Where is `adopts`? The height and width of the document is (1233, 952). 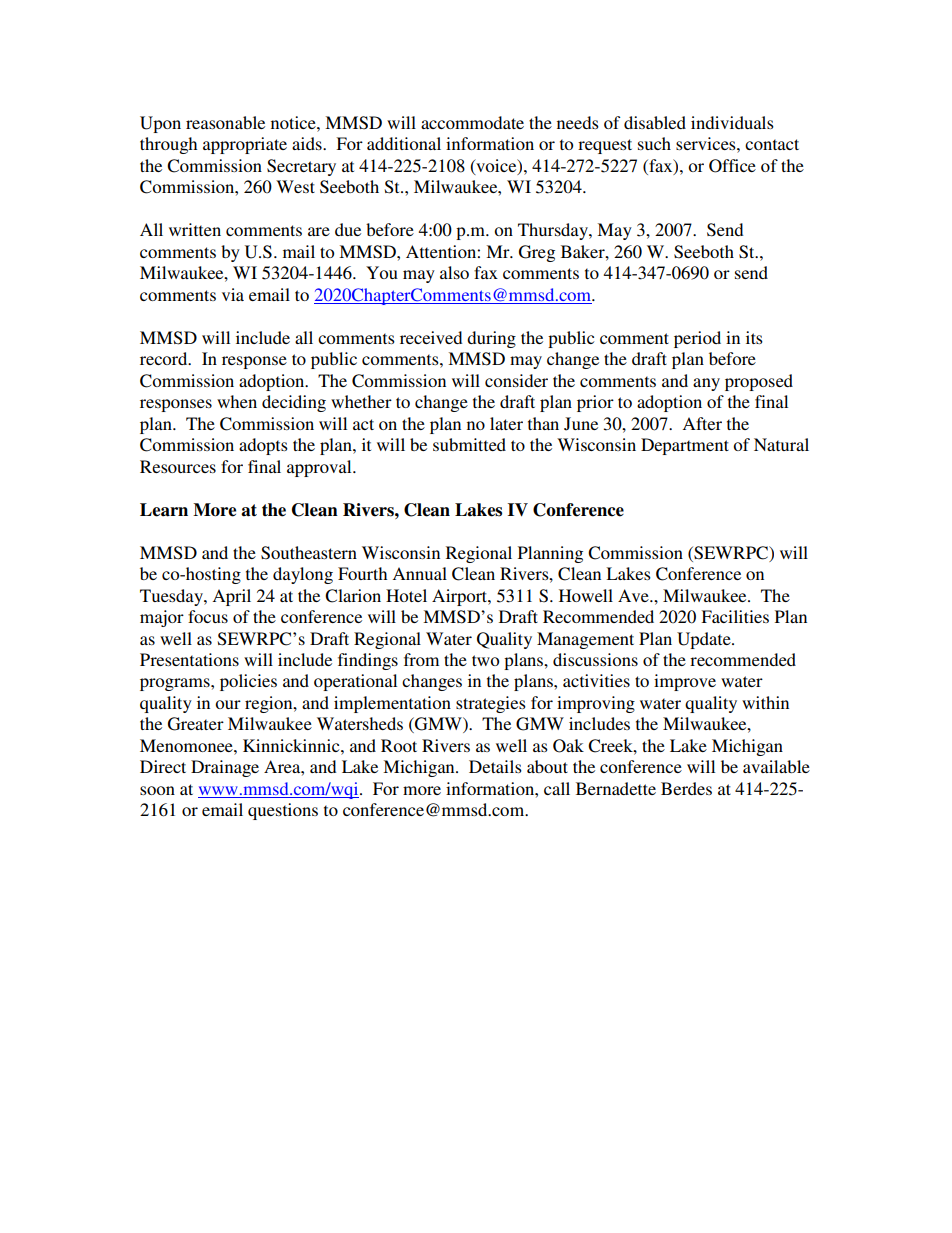
adopts is located at coordinates (263, 446).
